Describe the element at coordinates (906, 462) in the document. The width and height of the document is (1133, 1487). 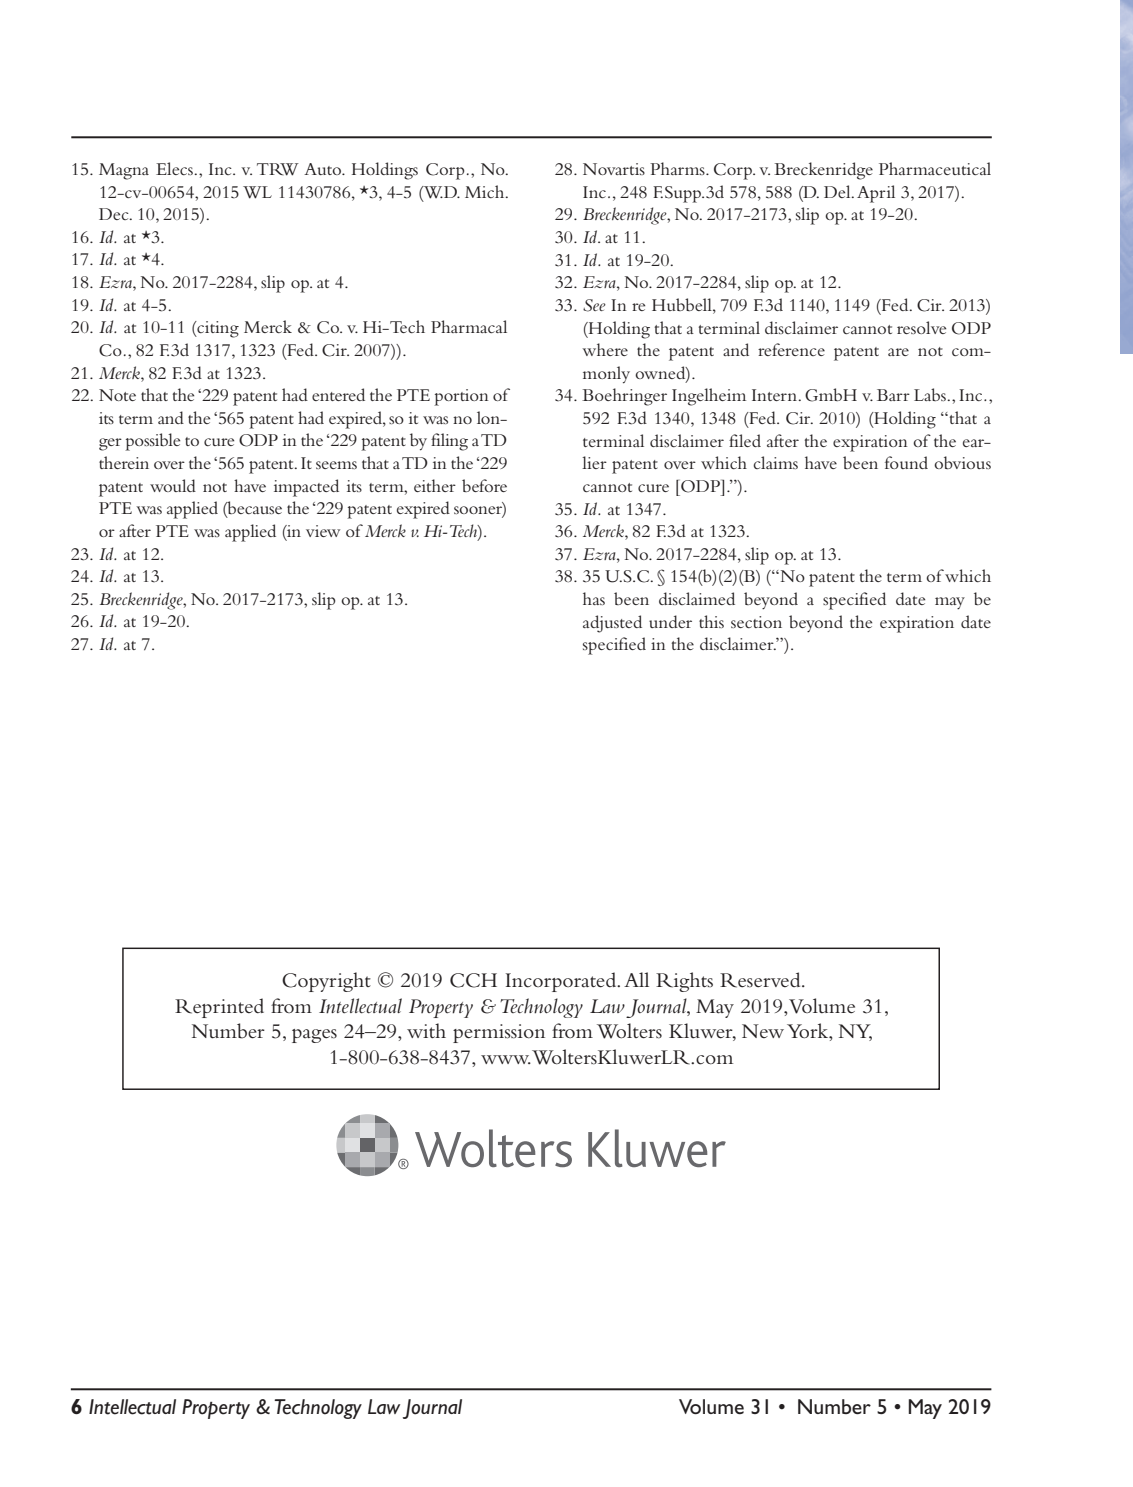
I see `found` at that location.
